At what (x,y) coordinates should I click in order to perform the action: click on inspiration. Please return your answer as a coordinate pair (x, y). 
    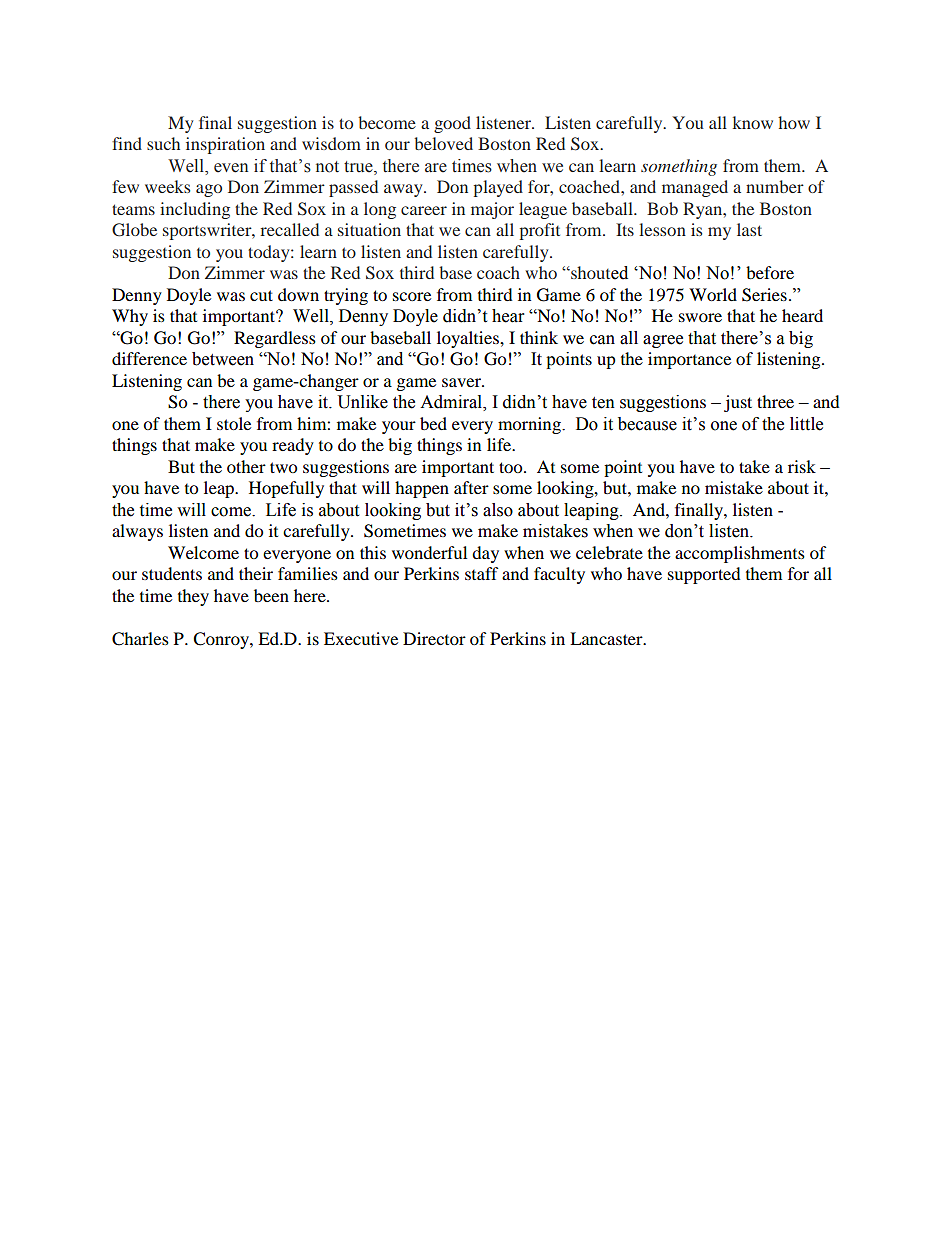
    Looking at the image, I should click on (225, 145).
